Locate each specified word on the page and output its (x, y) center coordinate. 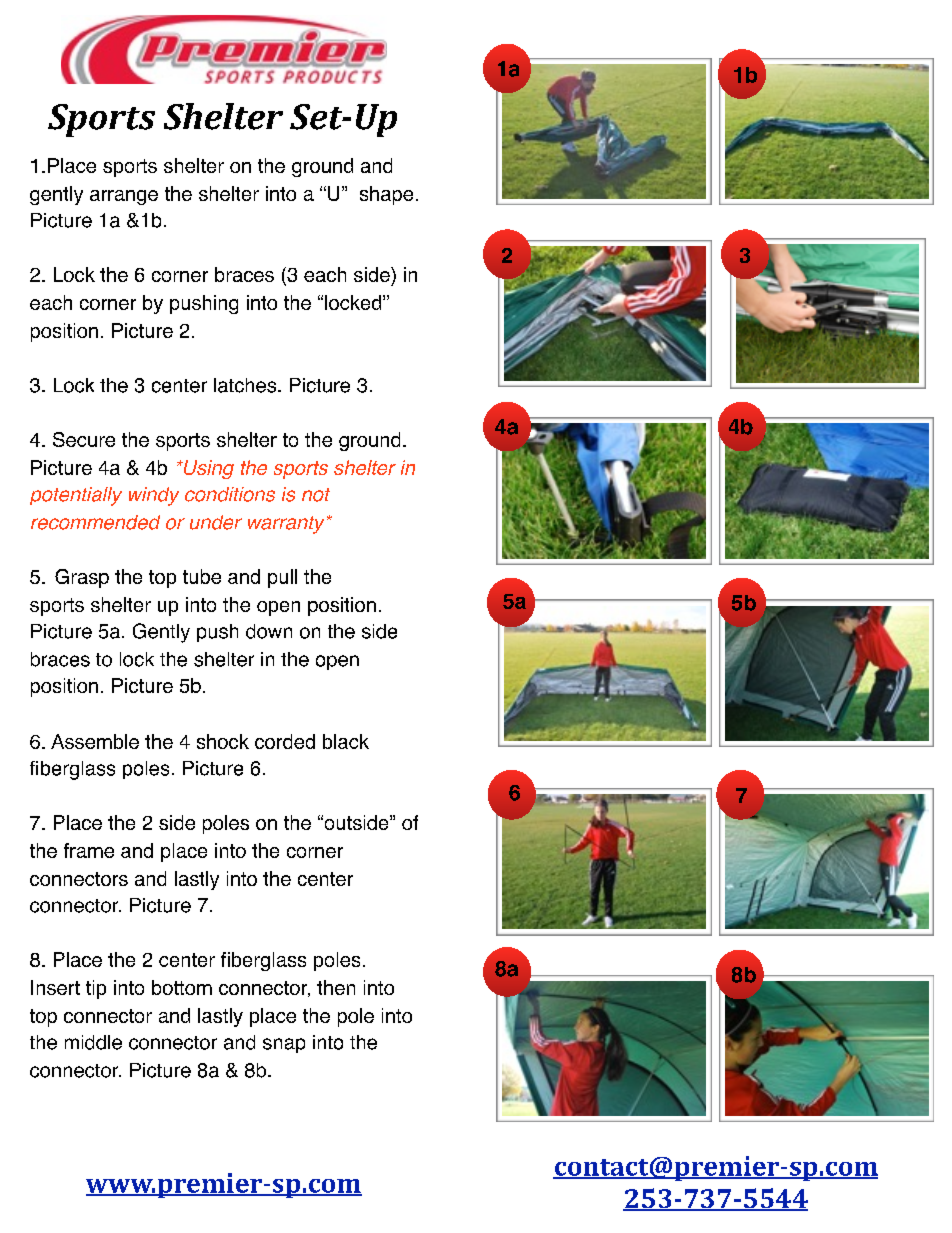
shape (386, 195)
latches (246, 385)
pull (282, 578)
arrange (124, 197)
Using (207, 469)
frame (89, 850)
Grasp (82, 578)
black (346, 741)
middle (93, 1042)
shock (223, 741)
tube (202, 576)
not (316, 495)
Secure (84, 439)
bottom (182, 987)
